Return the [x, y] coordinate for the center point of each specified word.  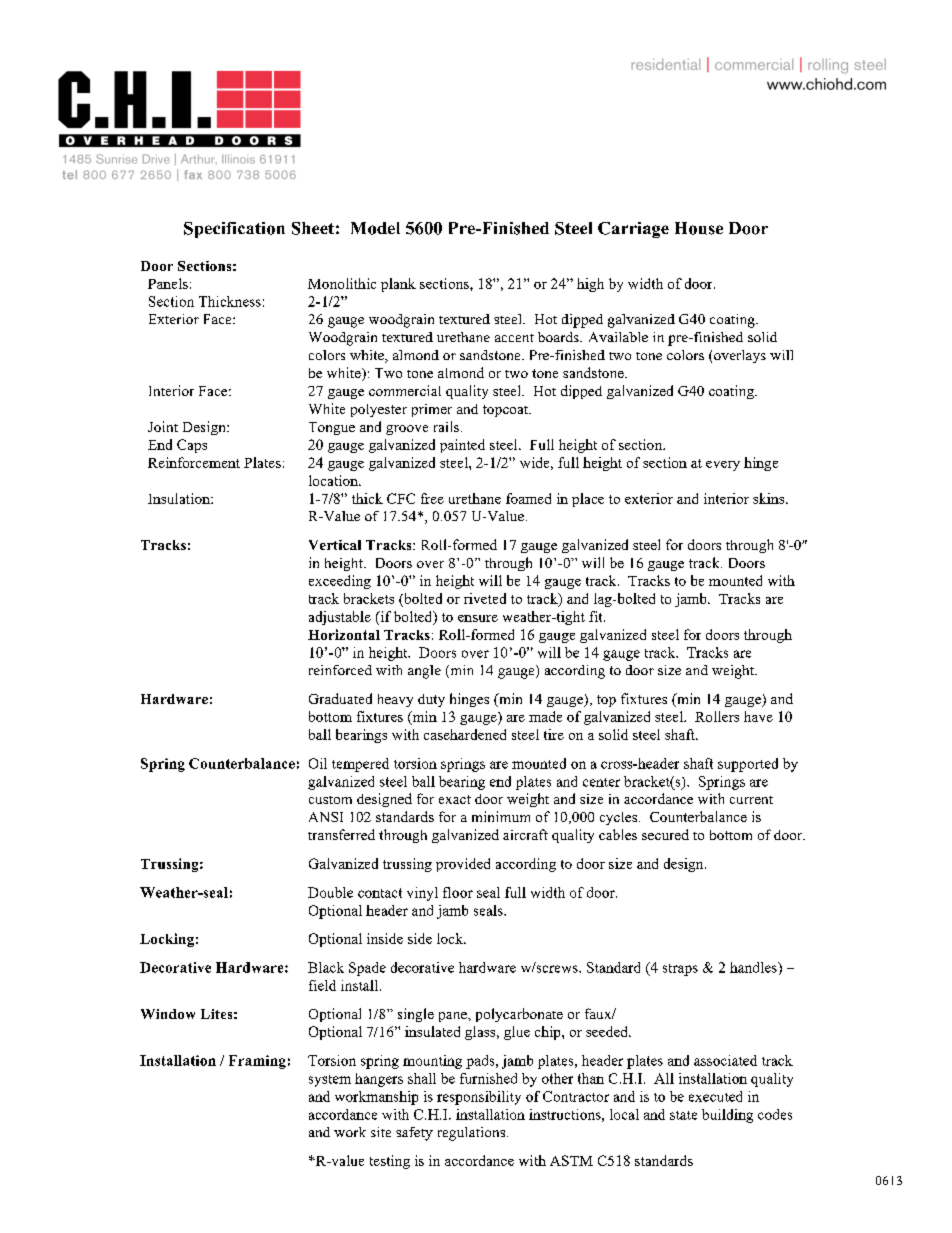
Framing [257, 1062]
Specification [234, 230]
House [699, 228]
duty [431, 700]
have [758, 716]
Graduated [340, 698]
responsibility [479, 1098]
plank [398, 285]
